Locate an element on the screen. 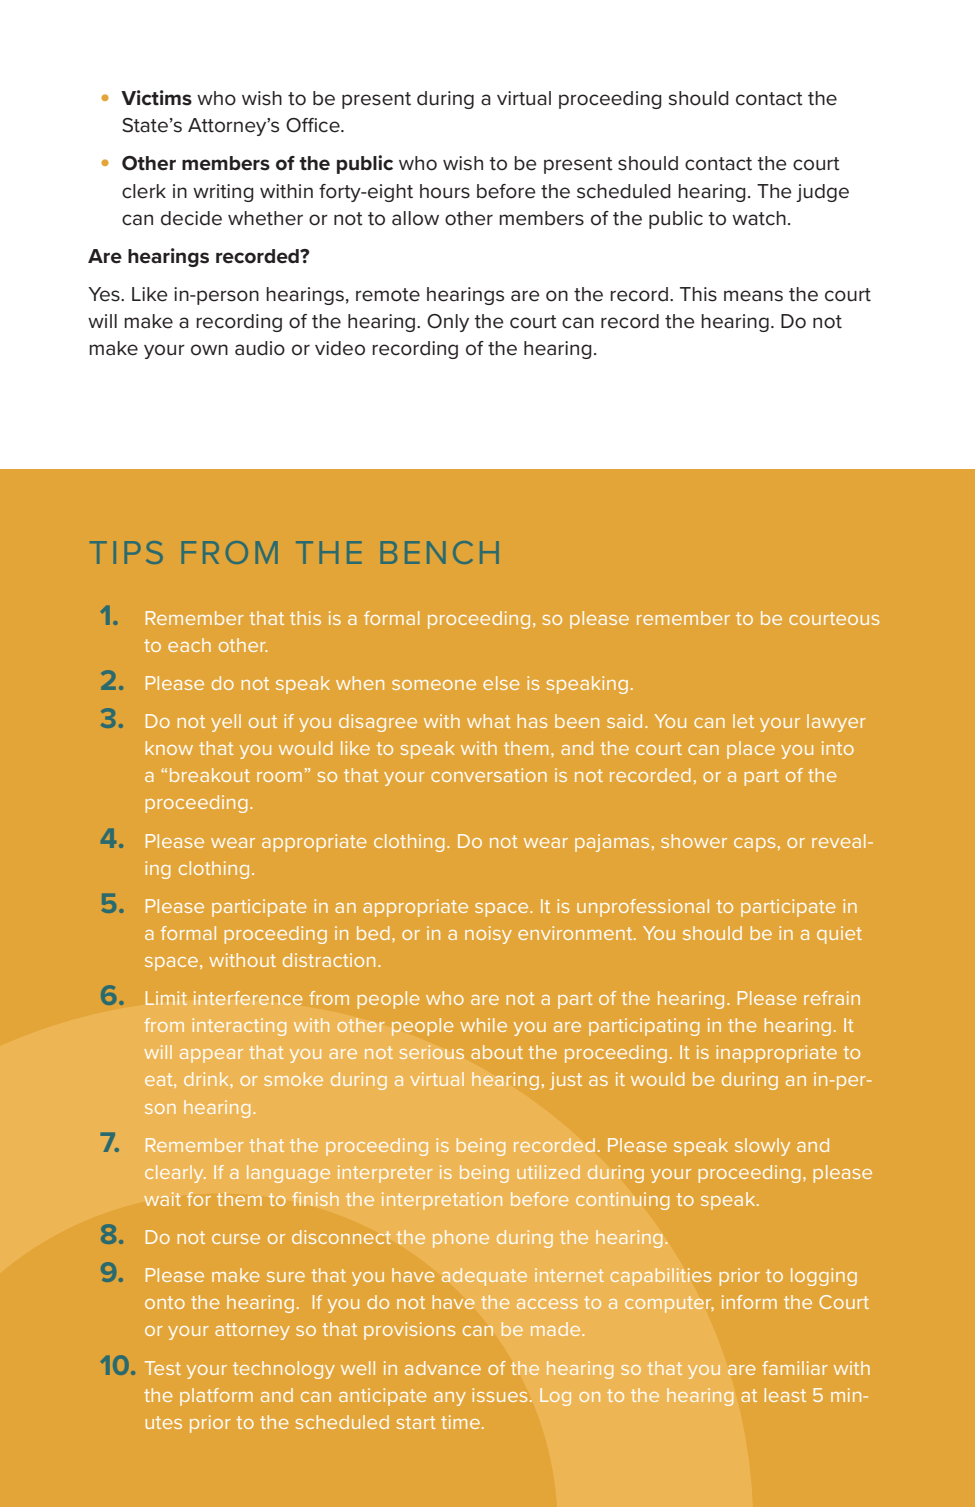 This screenshot has width=975, height=1507. breakout is located at coordinates (210, 775).
